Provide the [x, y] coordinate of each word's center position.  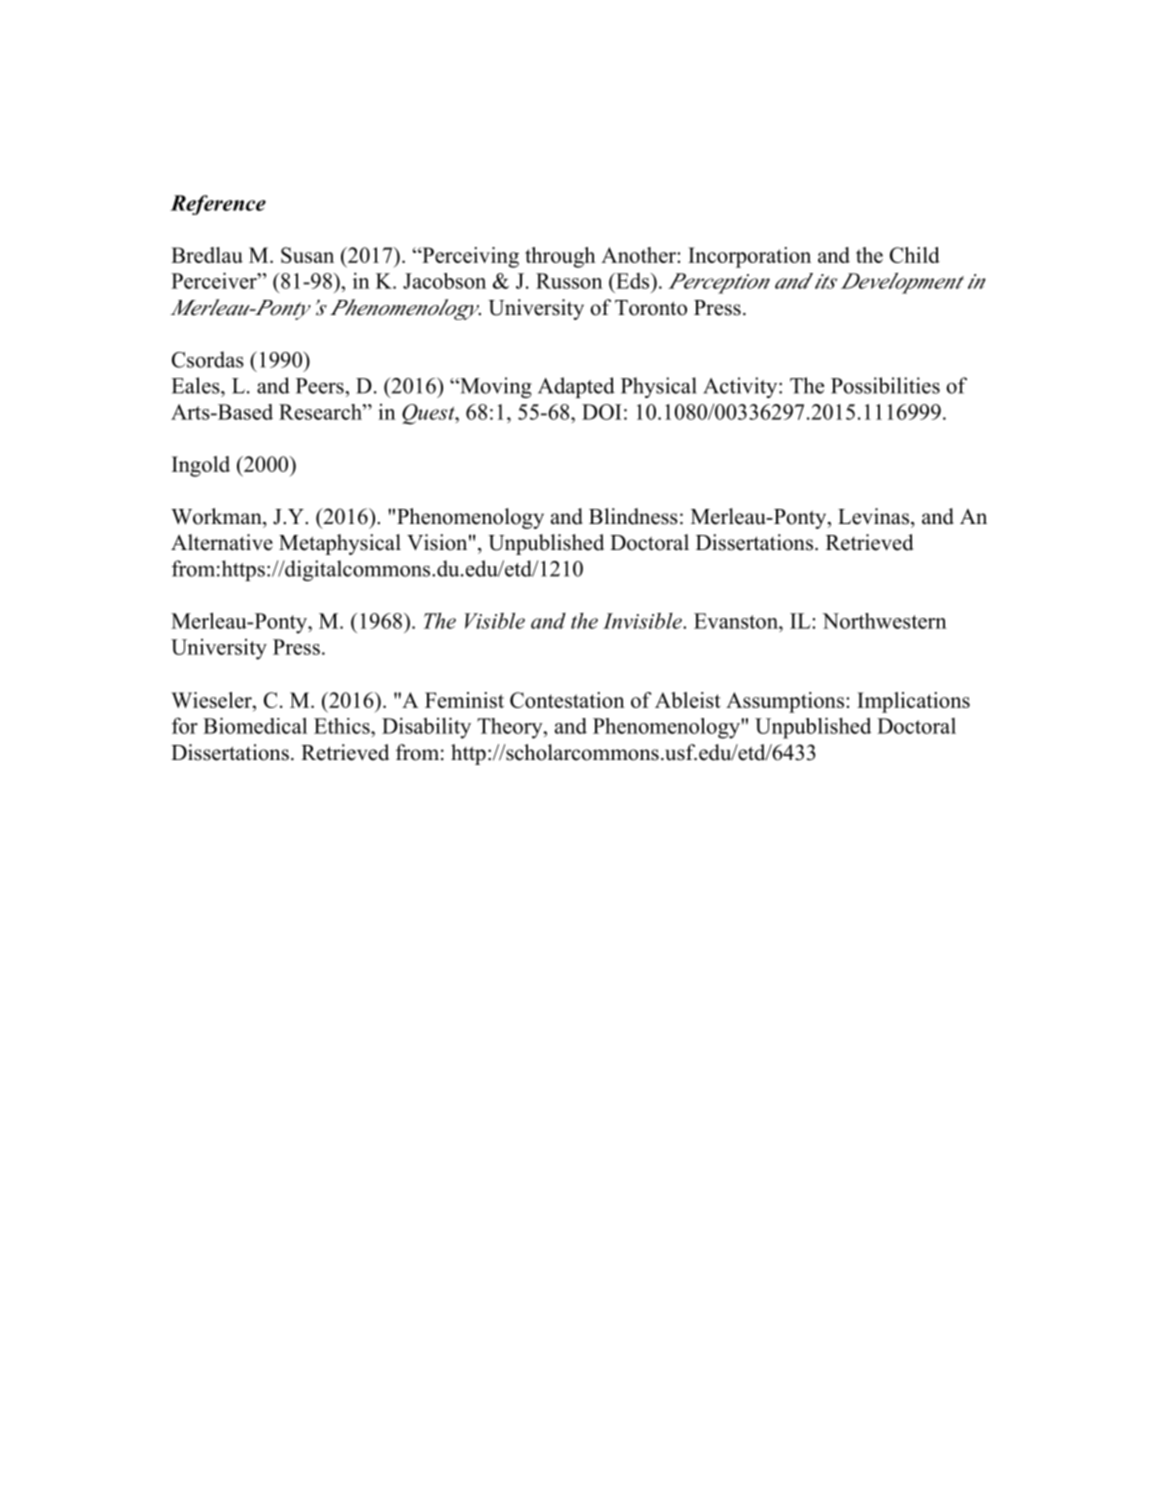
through [560, 257]
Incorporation [749, 257]
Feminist [464, 700]
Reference [218, 205]
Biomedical [255, 725]
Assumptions [786, 702]
